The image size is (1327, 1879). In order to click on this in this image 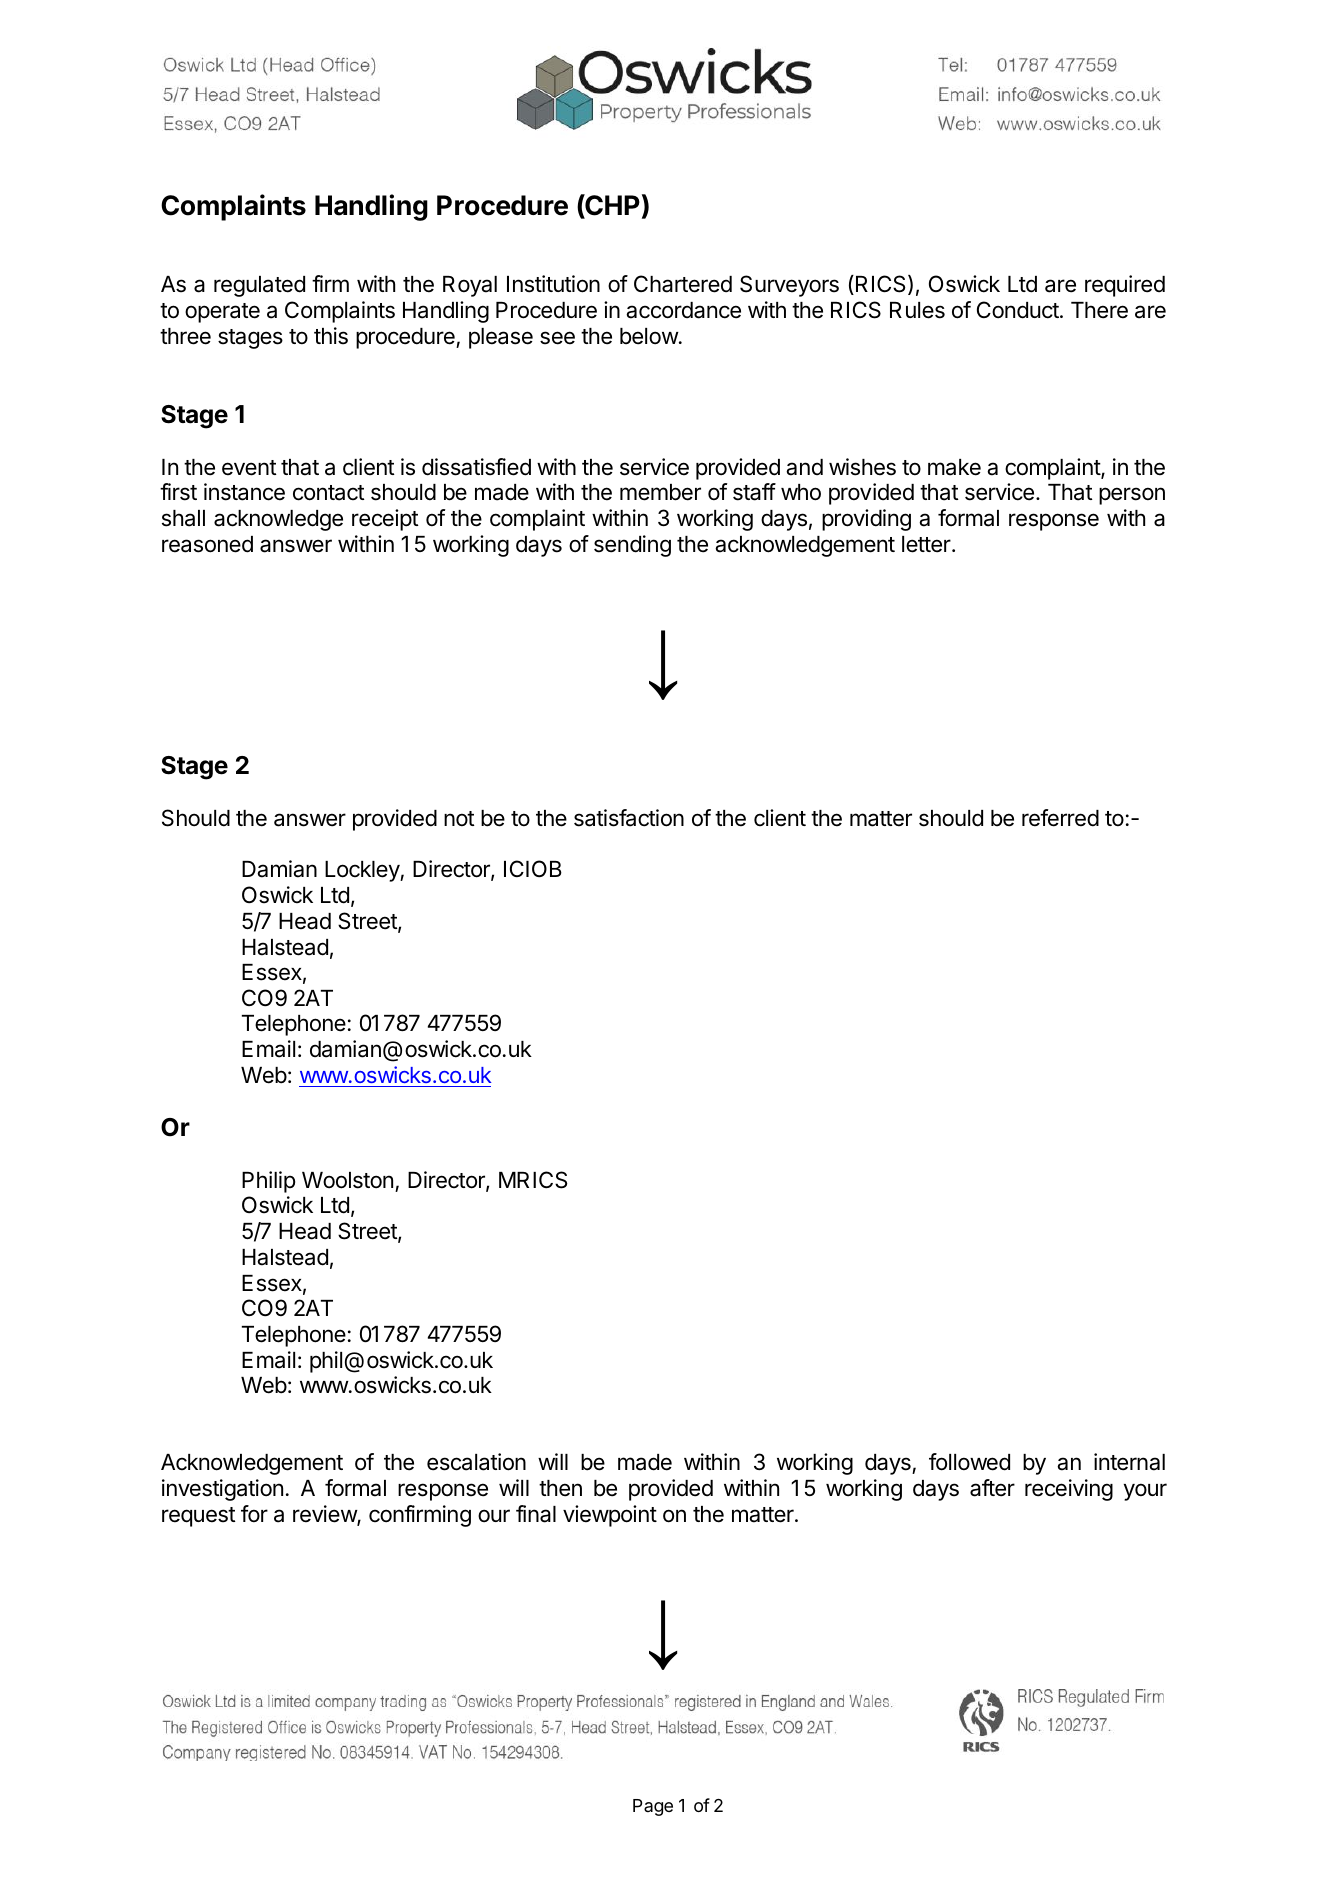, I will do `click(331, 336)`.
